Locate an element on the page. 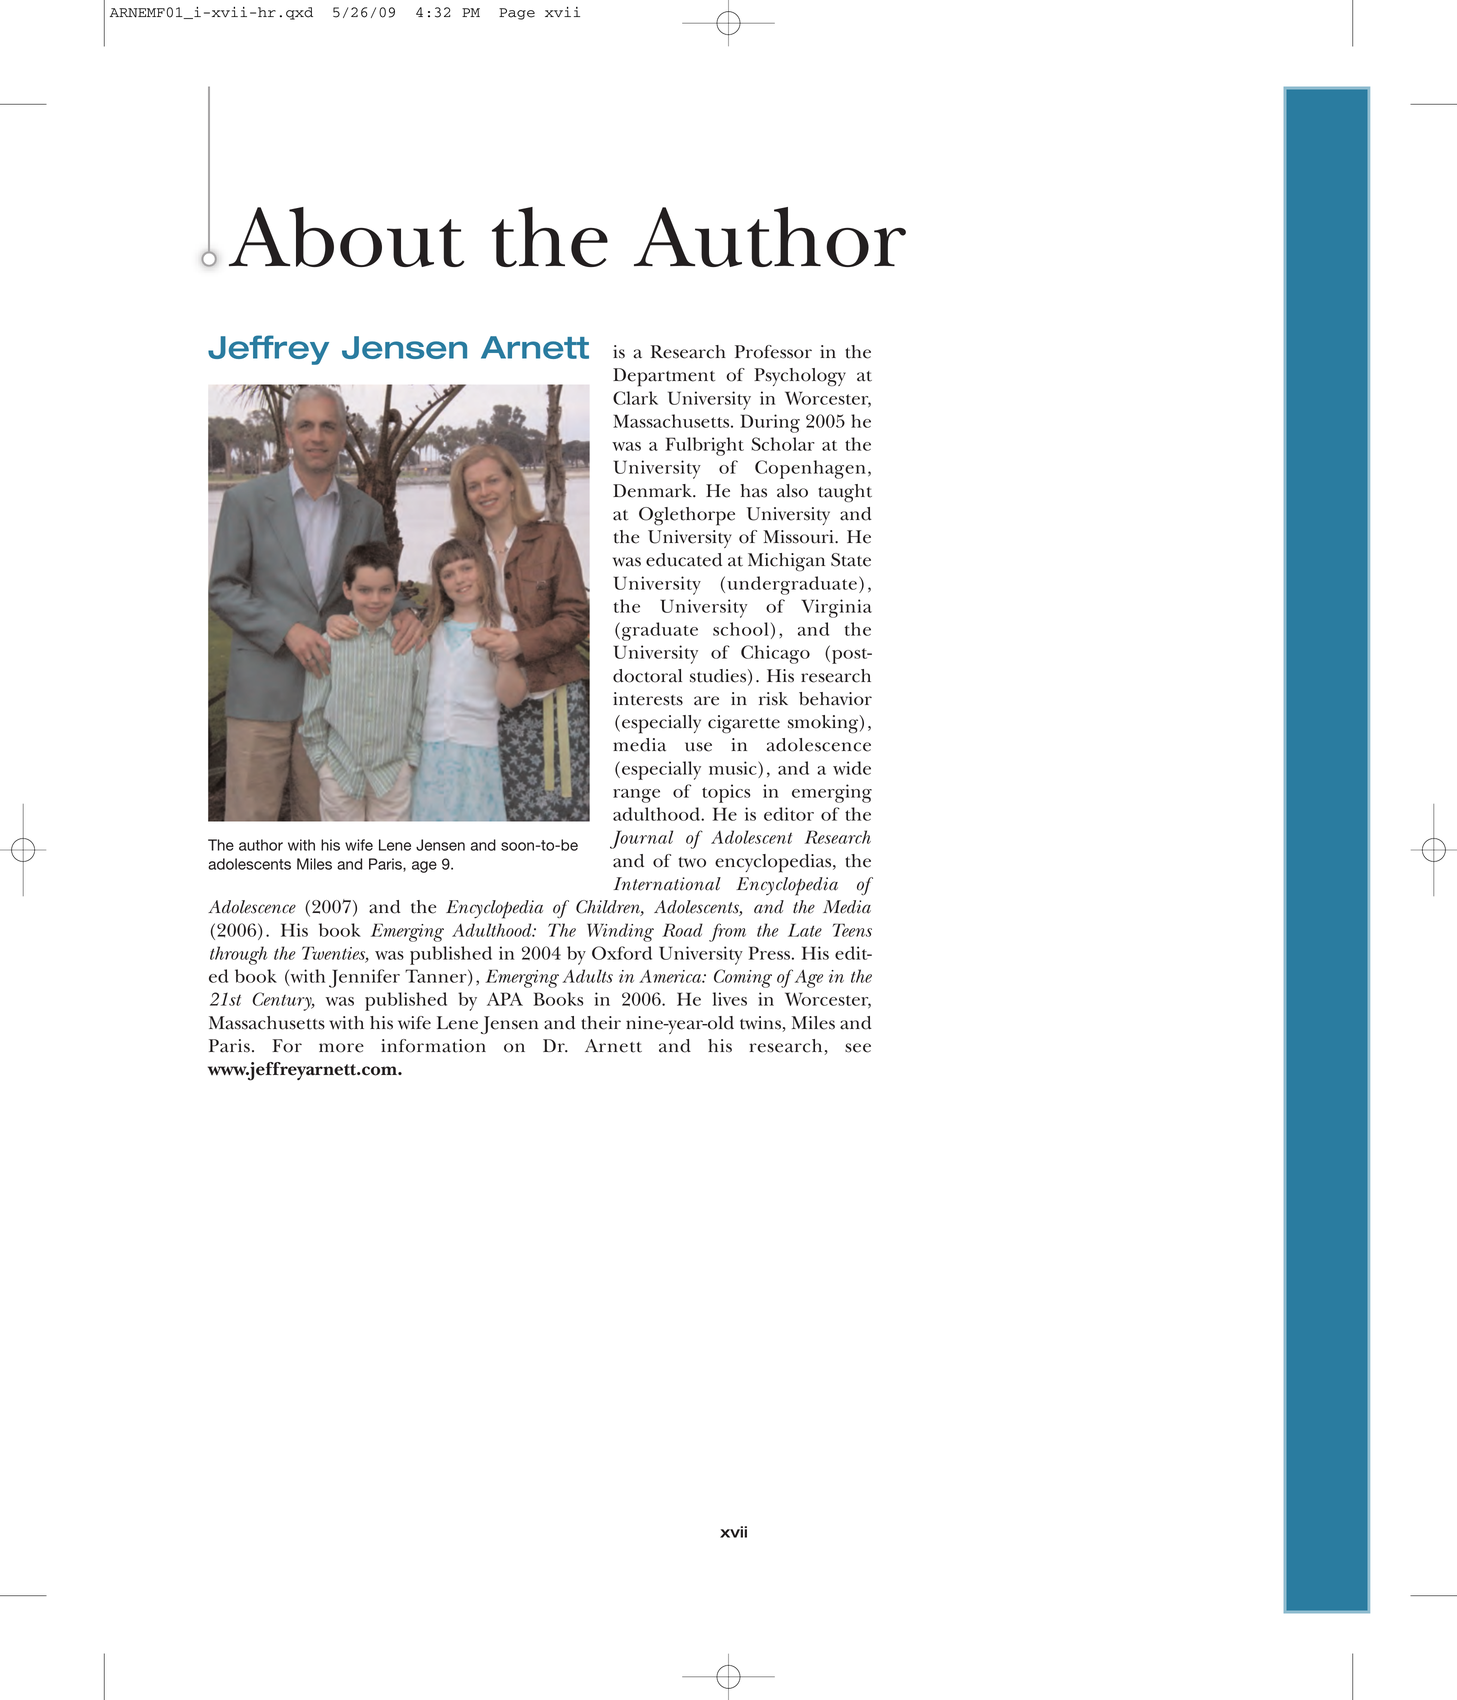 This page has height=1700, width=1457. educated is located at coordinates (684, 560).
